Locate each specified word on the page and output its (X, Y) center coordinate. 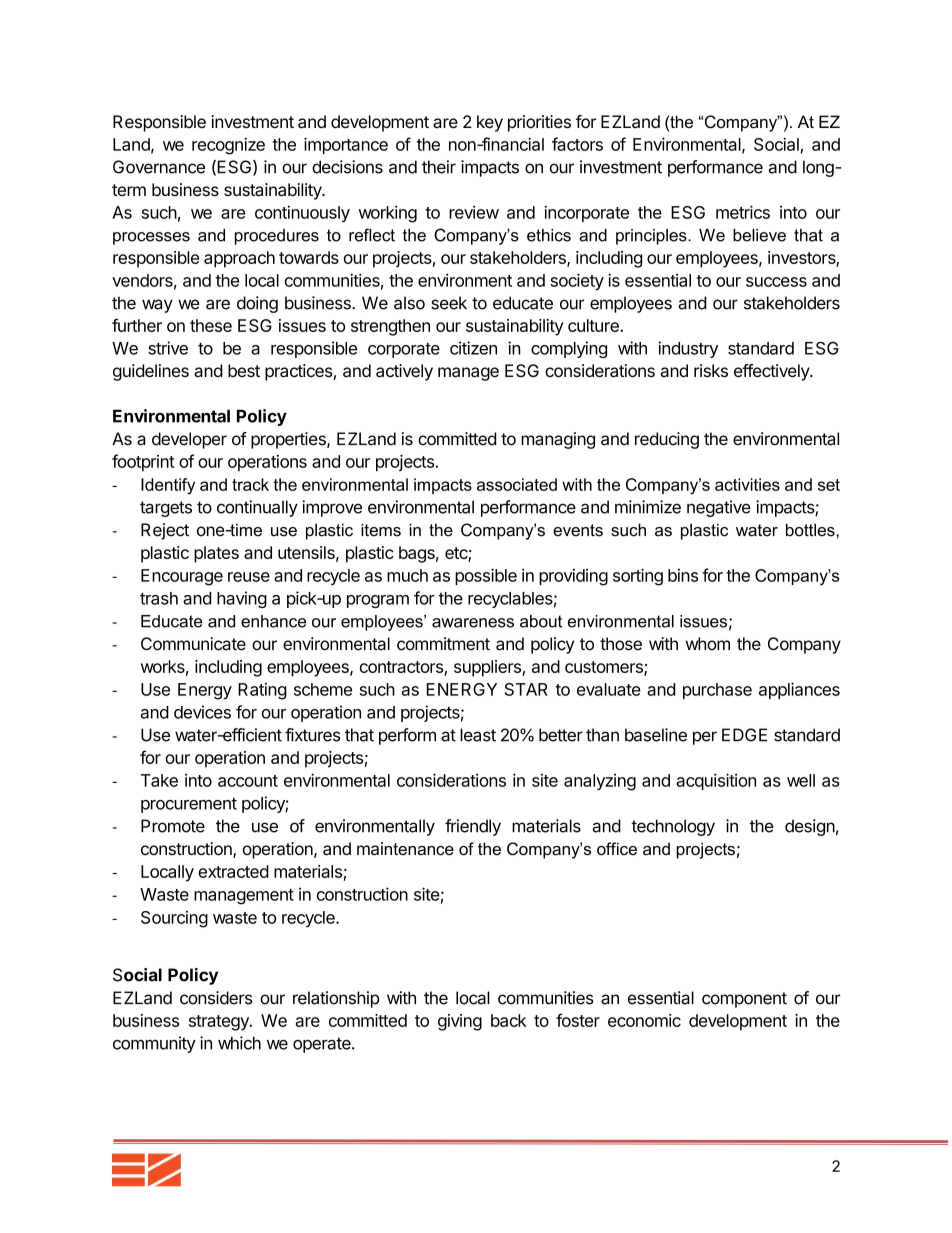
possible (486, 576)
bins (683, 575)
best (244, 370)
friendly (473, 827)
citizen (473, 348)
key (490, 123)
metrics (743, 212)
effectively (772, 372)
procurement (189, 805)
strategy (220, 1023)
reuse (249, 577)
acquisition (716, 781)
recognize (228, 146)
